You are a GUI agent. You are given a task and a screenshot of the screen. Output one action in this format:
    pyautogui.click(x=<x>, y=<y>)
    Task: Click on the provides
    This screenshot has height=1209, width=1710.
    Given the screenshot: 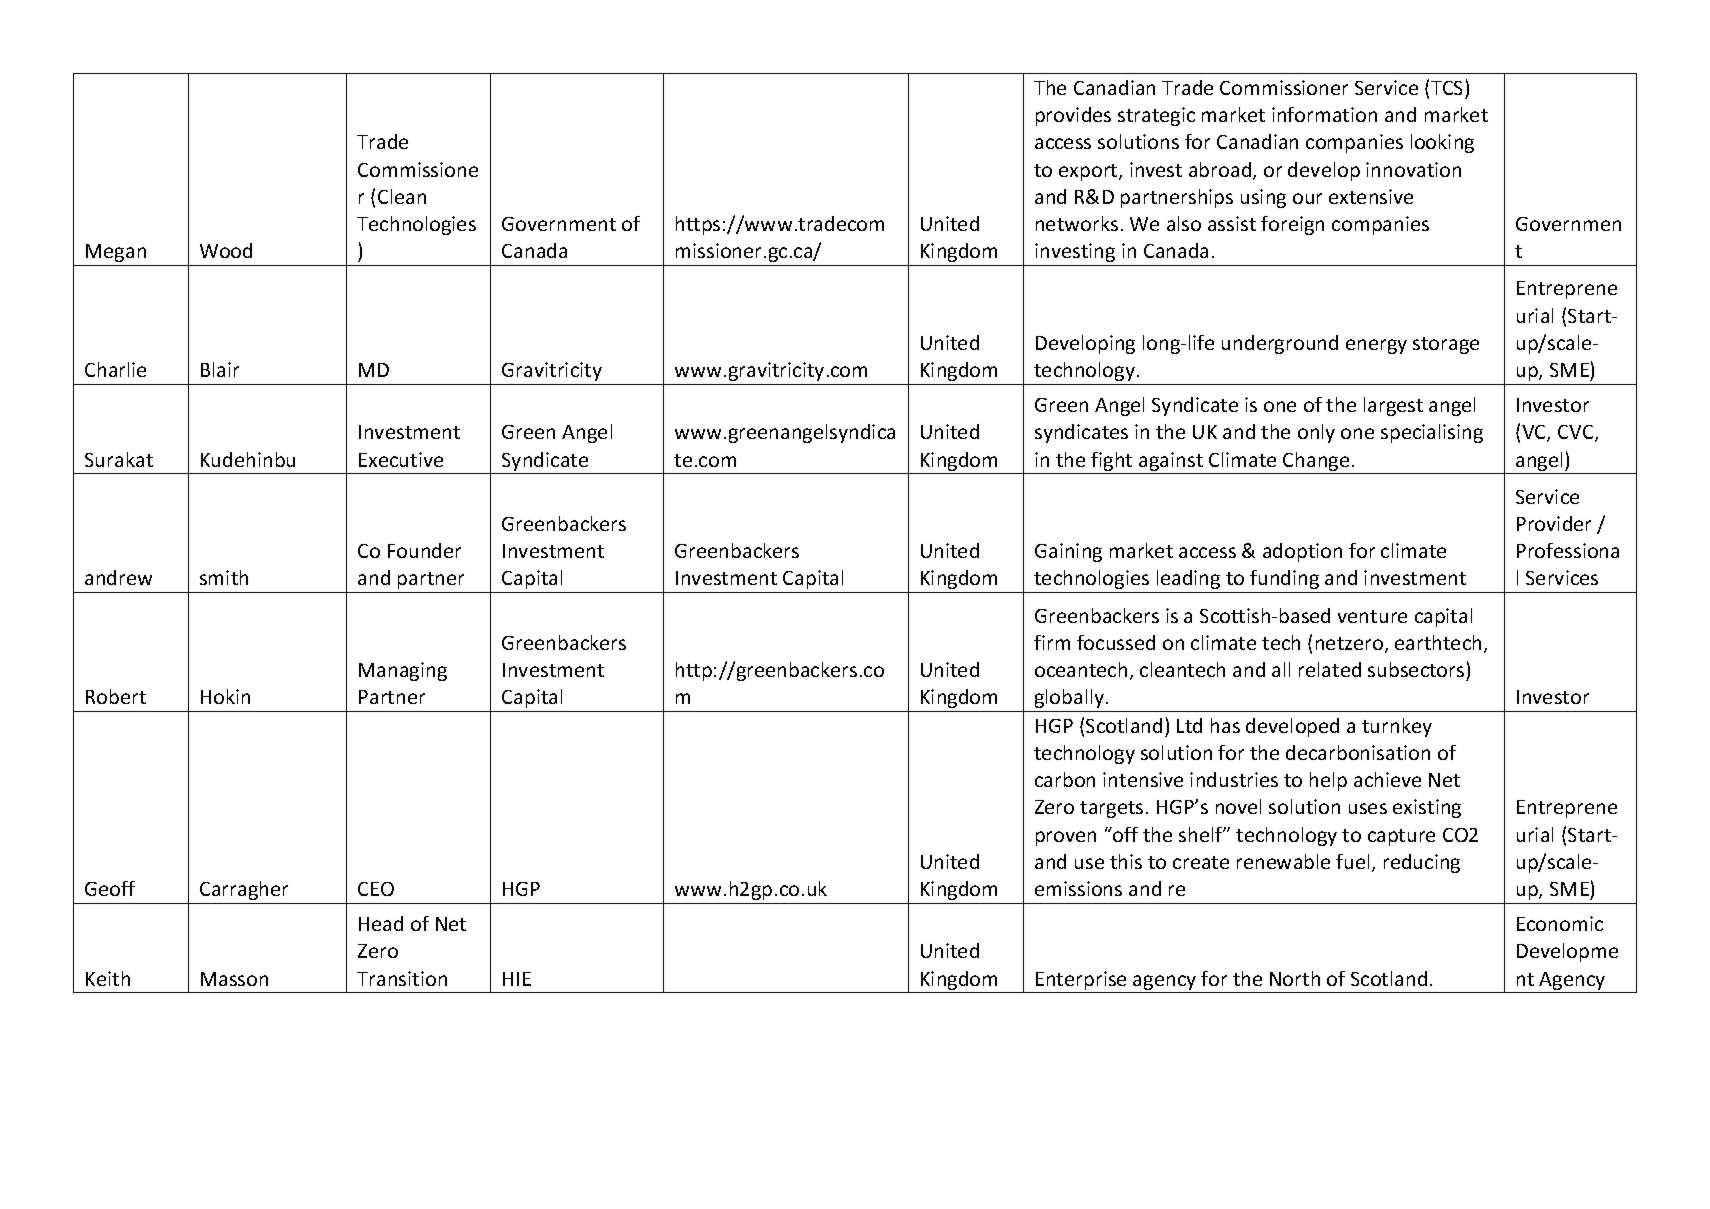 What is the action you would take?
    pyautogui.click(x=1073, y=116)
